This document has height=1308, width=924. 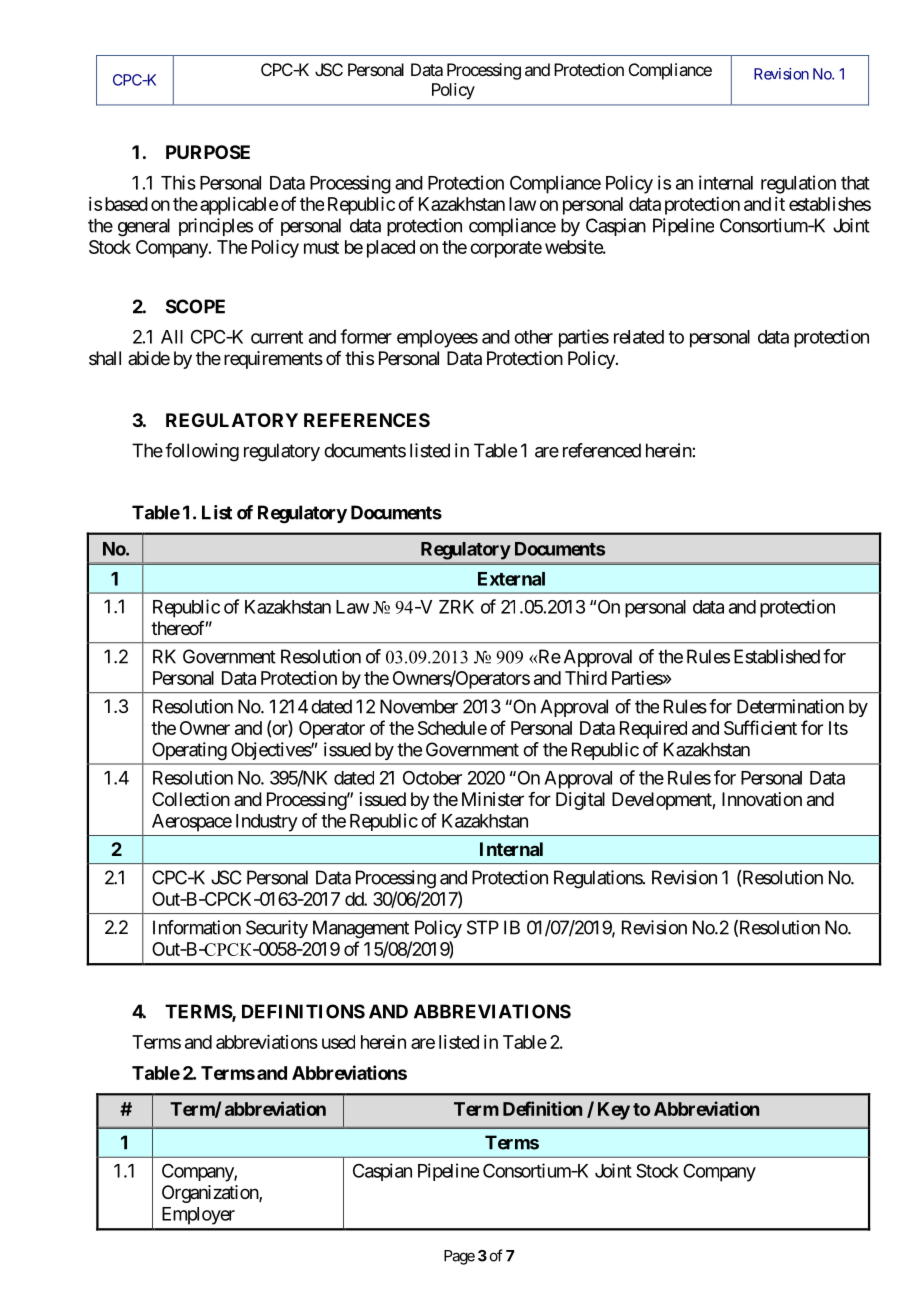 I want to click on Operating, so click(x=190, y=751).
